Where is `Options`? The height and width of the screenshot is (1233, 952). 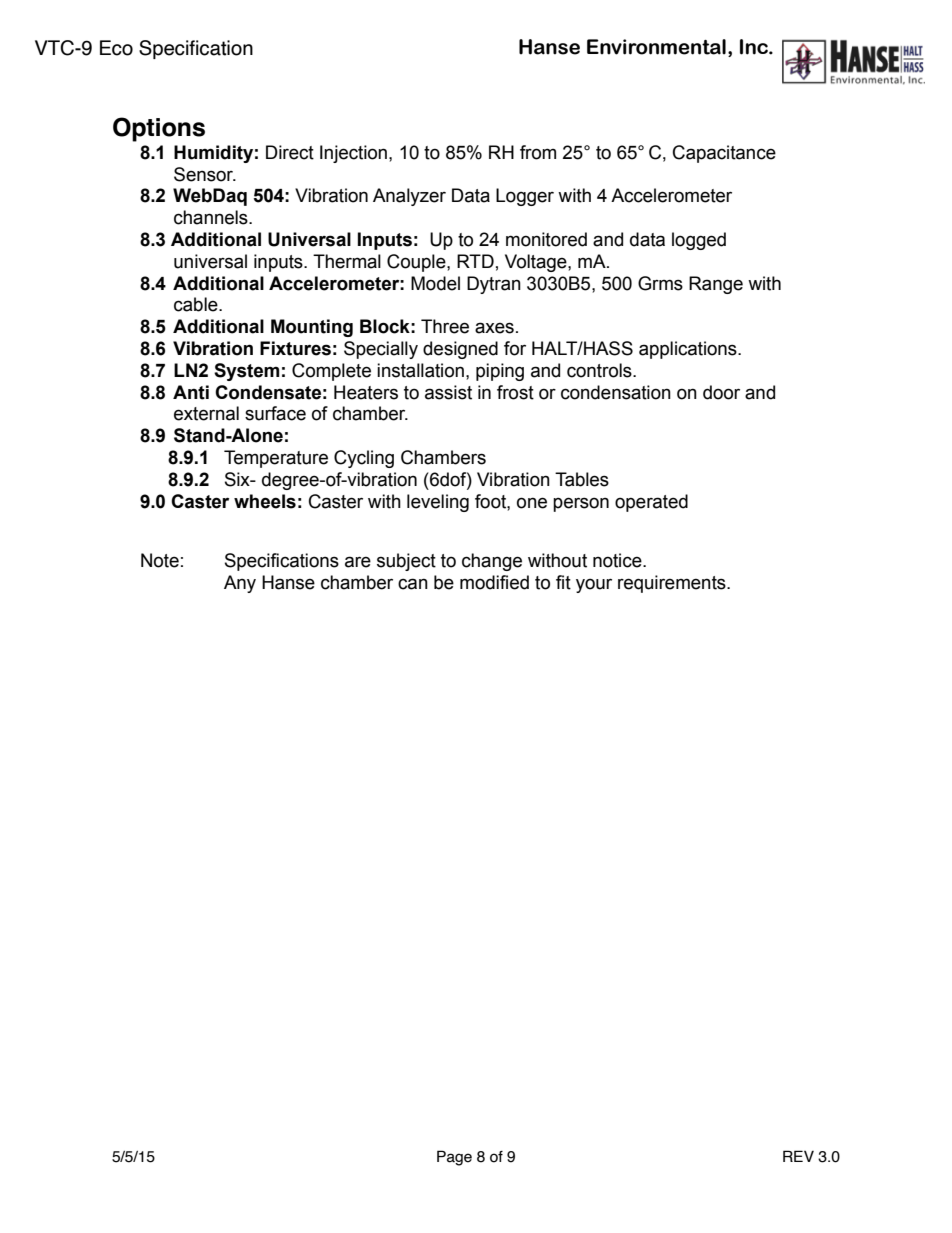
Options is located at coordinates (159, 129).
